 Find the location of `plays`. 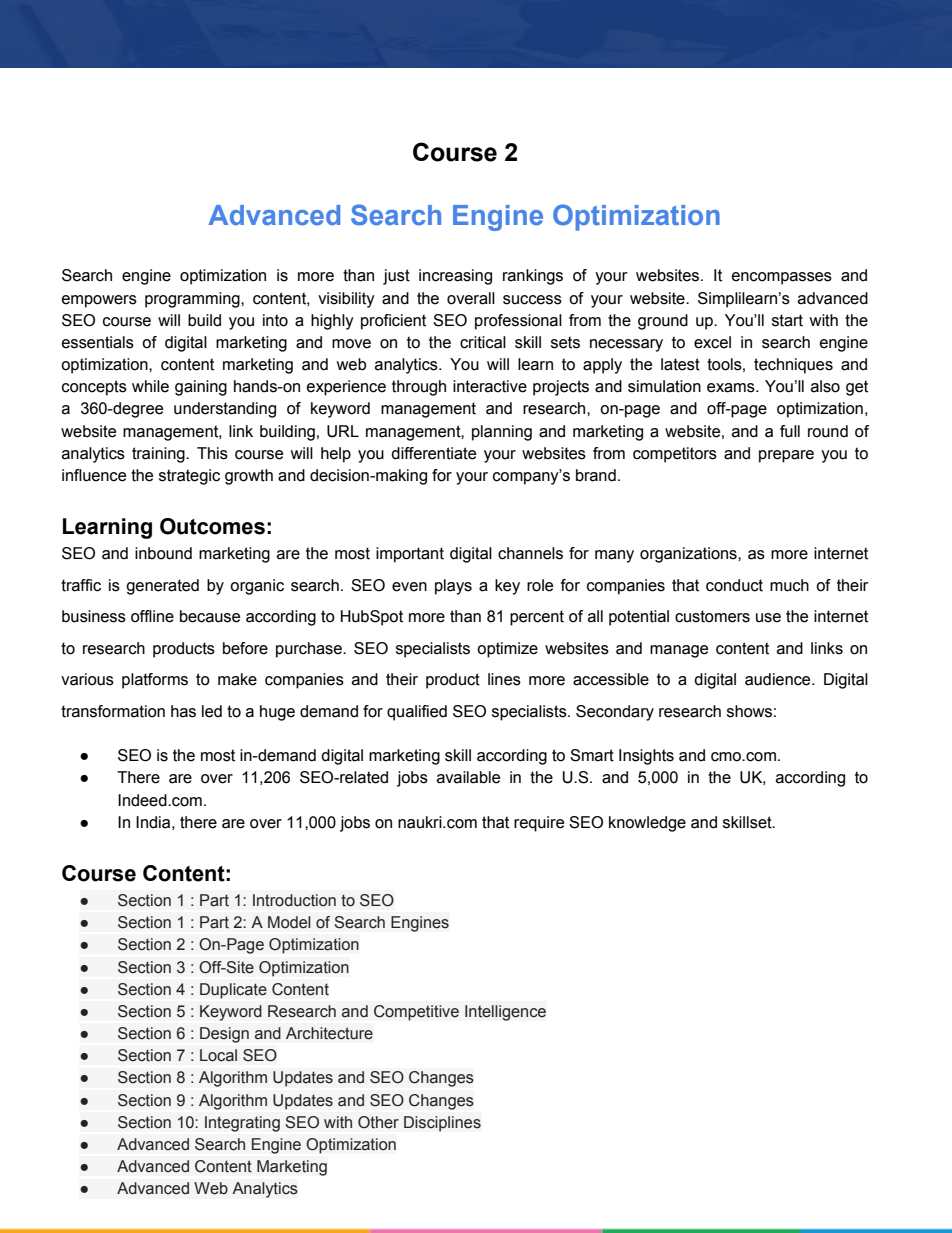

plays is located at coordinates (453, 587).
